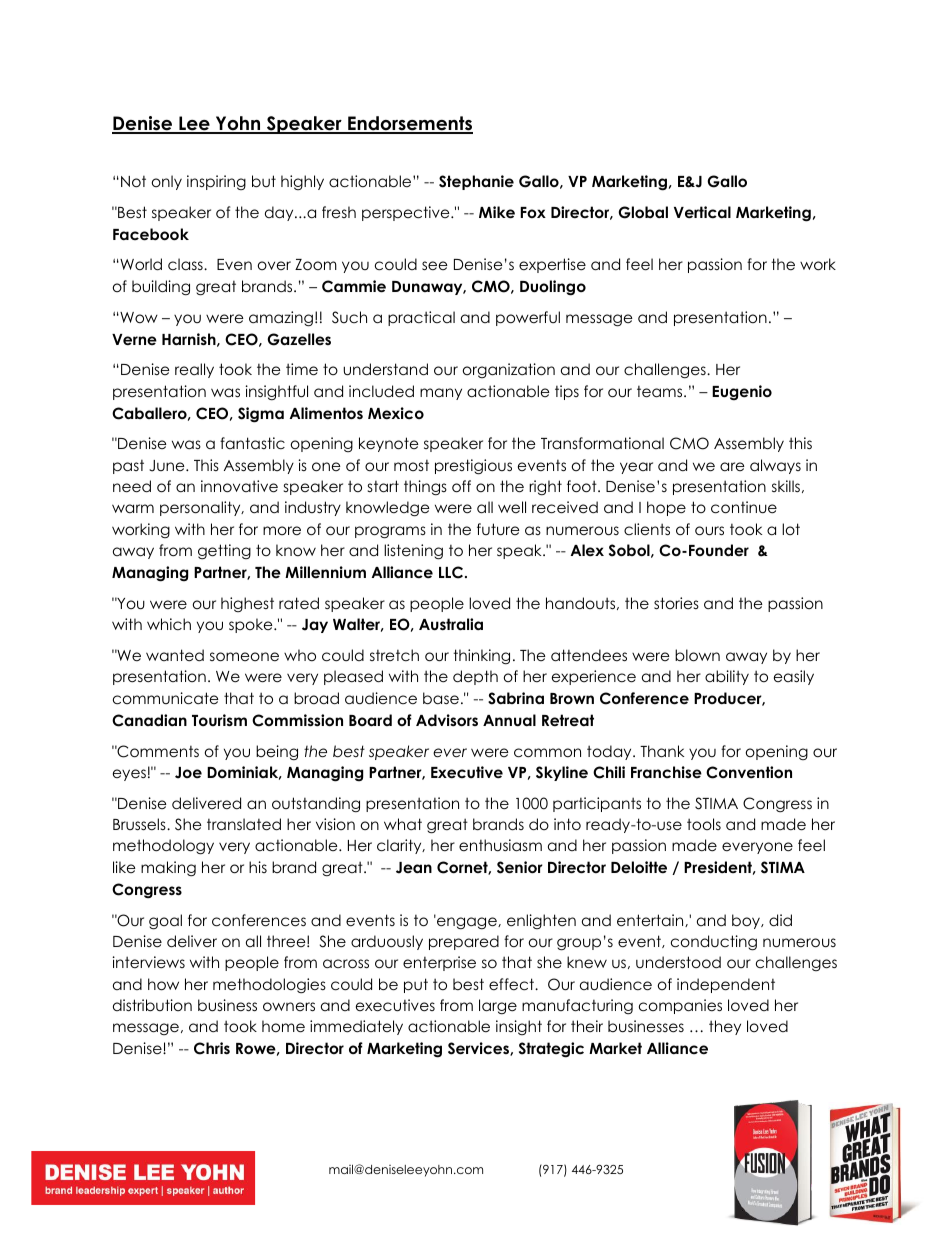 This screenshot has width=952, height=1233. Describe the element at coordinates (216, 182) in the screenshot. I see `inspiring` at that location.
